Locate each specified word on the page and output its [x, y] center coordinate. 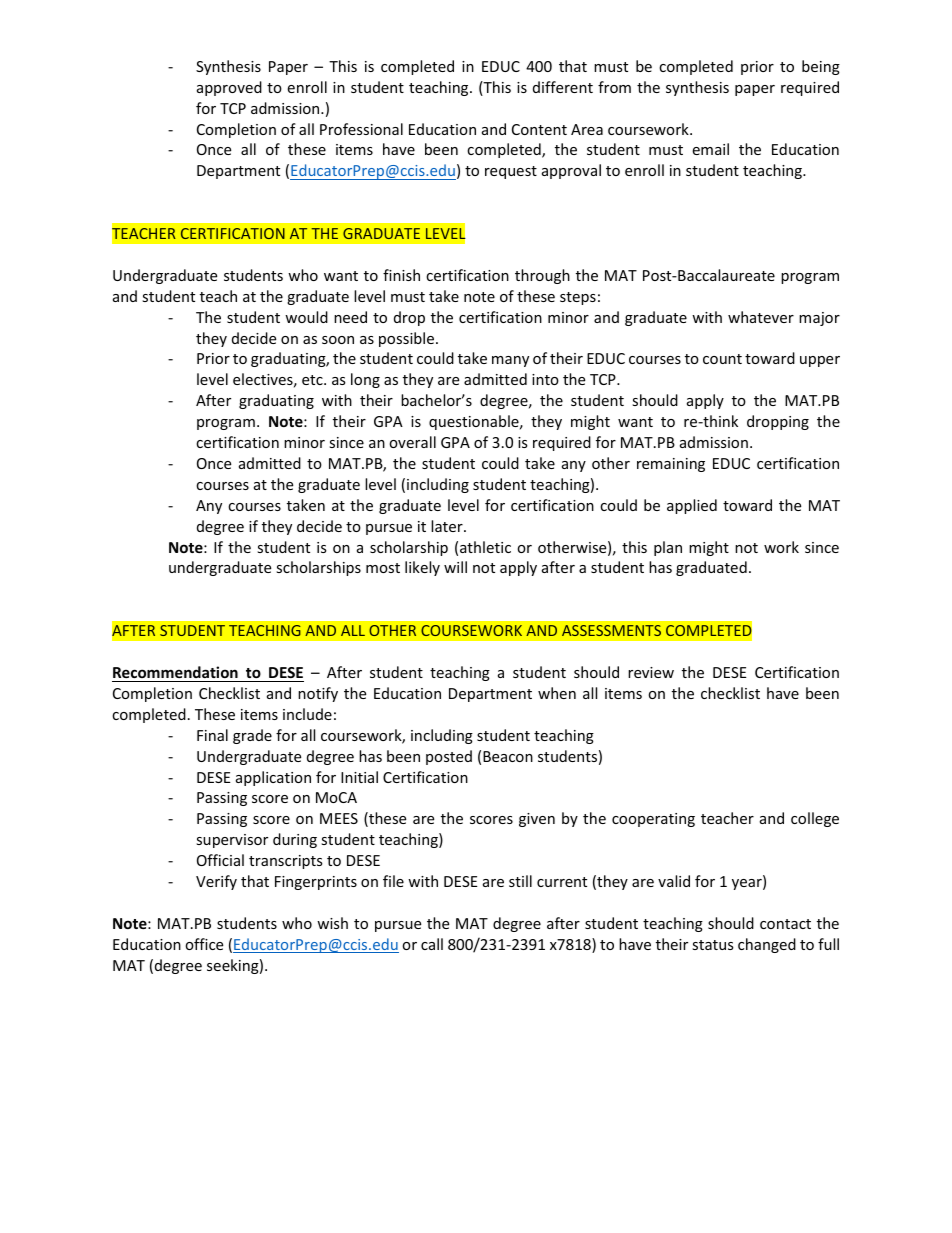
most [383, 568]
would [306, 317]
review [651, 672]
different [563, 87]
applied [692, 506]
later [448, 526]
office [204, 944]
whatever [761, 317]
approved [229, 88]
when [557, 693]
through [542, 276]
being [821, 67]
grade [252, 736]
